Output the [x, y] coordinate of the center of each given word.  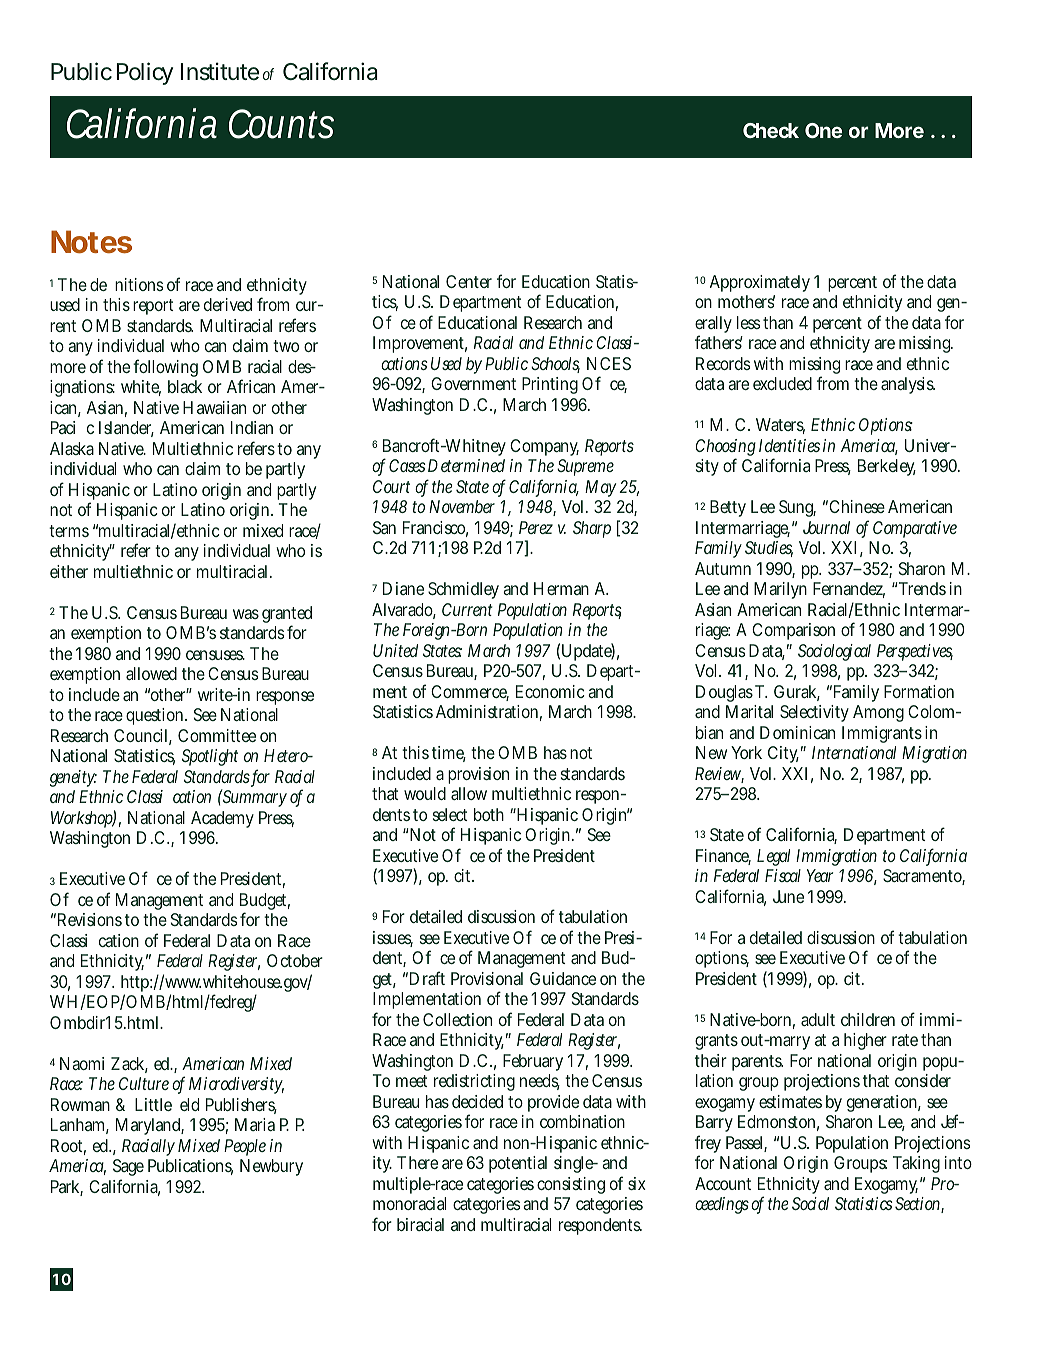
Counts [281, 124]
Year [820, 875]
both [489, 814]
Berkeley [887, 467]
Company [544, 447]
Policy [144, 73]
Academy [222, 819]
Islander [126, 429]
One [823, 130]
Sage [128, 1169]
